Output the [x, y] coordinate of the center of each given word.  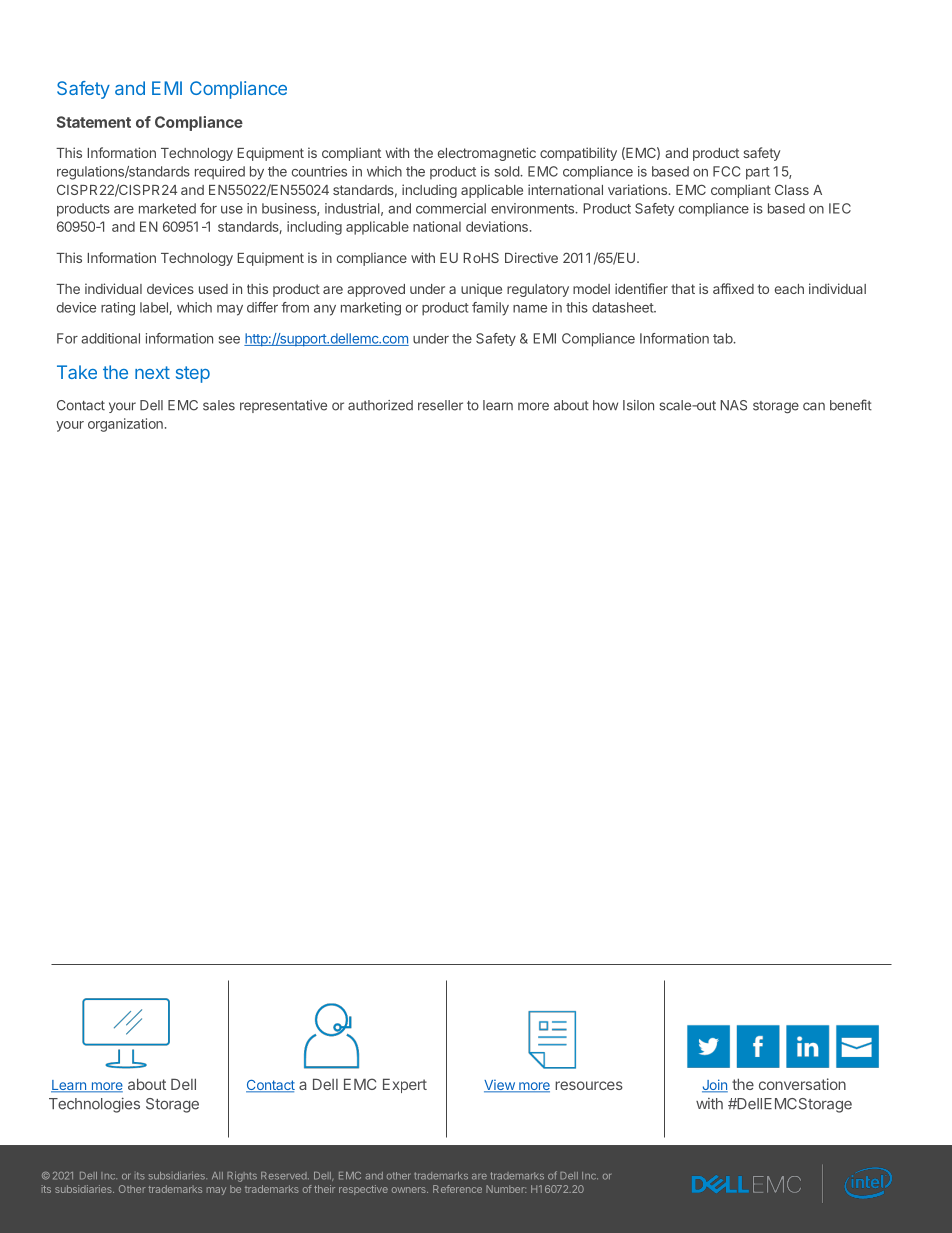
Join [715, 1086]
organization [125, 425]
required [220, 173]
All [217, 1175]
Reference [457, 1189]
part [758, 173]
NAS [733, 405]
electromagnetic [487, 154]
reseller [440, 405]
